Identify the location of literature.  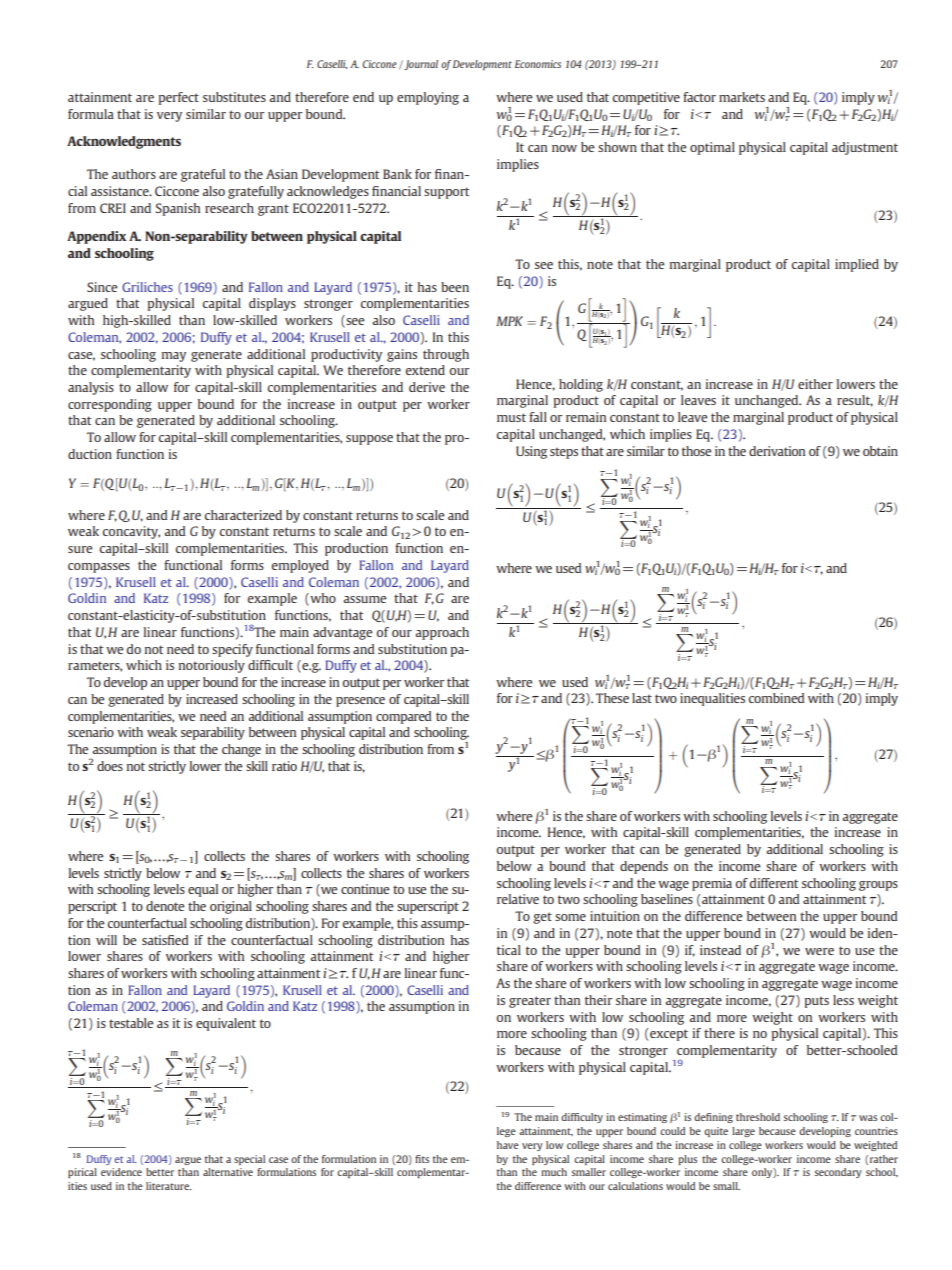
(168, 1186).
